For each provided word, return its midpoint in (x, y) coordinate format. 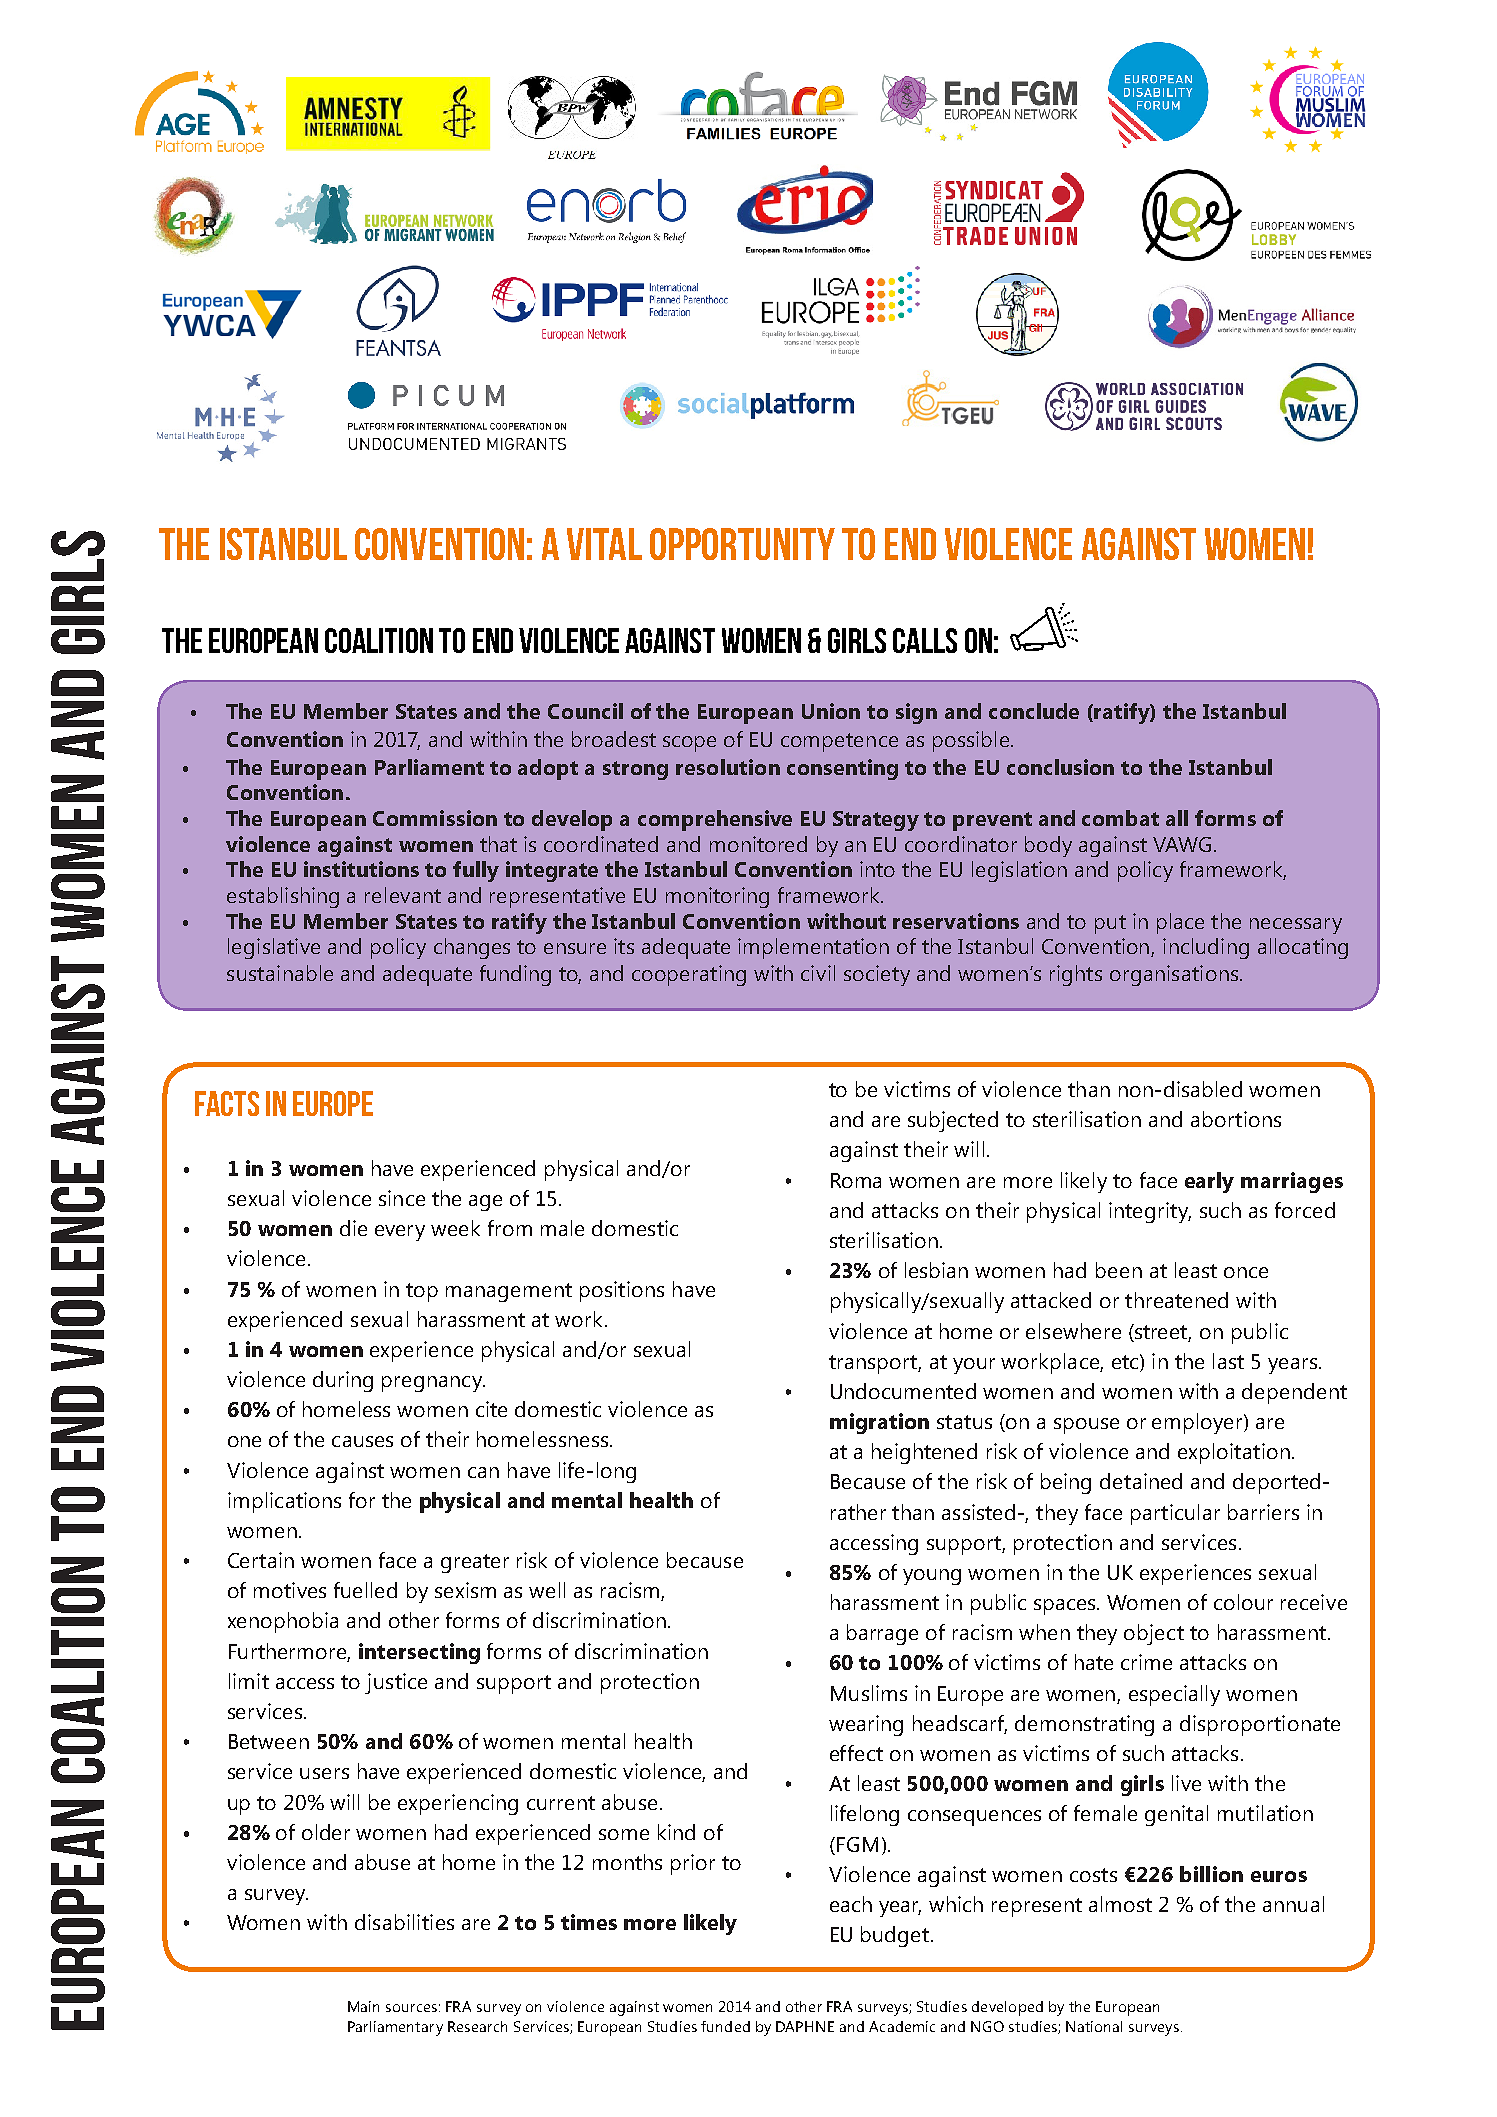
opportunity (742, 544)
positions (622, 1291)
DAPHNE (805, 2026)
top (422, 1292)
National (1094, 2026)
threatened (1176, 1300)
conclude (1034, 711)
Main (363, 2006)
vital (604, 544)
